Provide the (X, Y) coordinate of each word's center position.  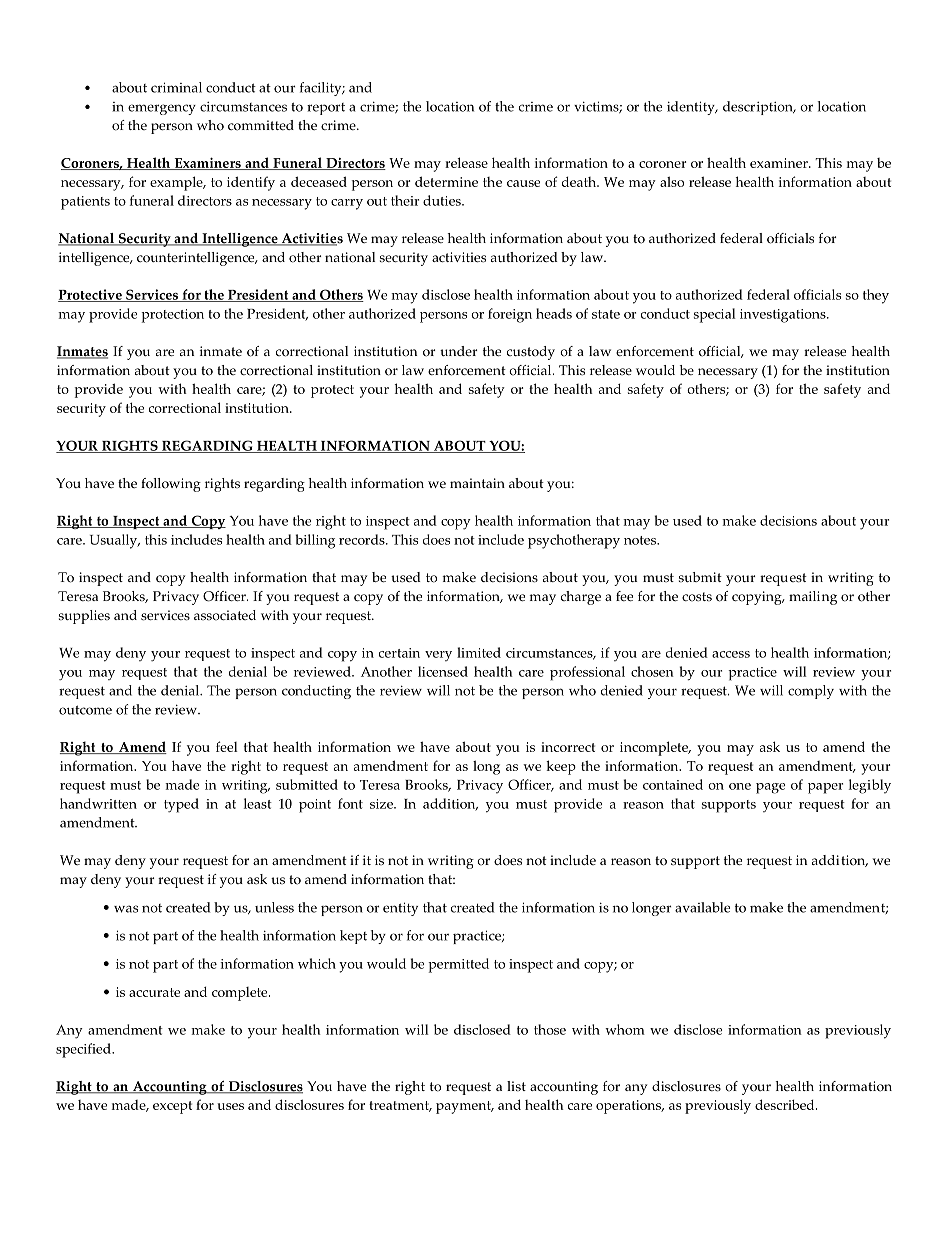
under (459, 351)
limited (479, 652)
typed (181, 805)
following (171, 485)
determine (446, 181)
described (786, 1104)
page (771, 788)
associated (225, 615)
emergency (162, 109)
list (516, 1086)
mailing (813, 598)
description (759, 108)
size (382, 804)
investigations (784, 316)
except (172, 1107)
